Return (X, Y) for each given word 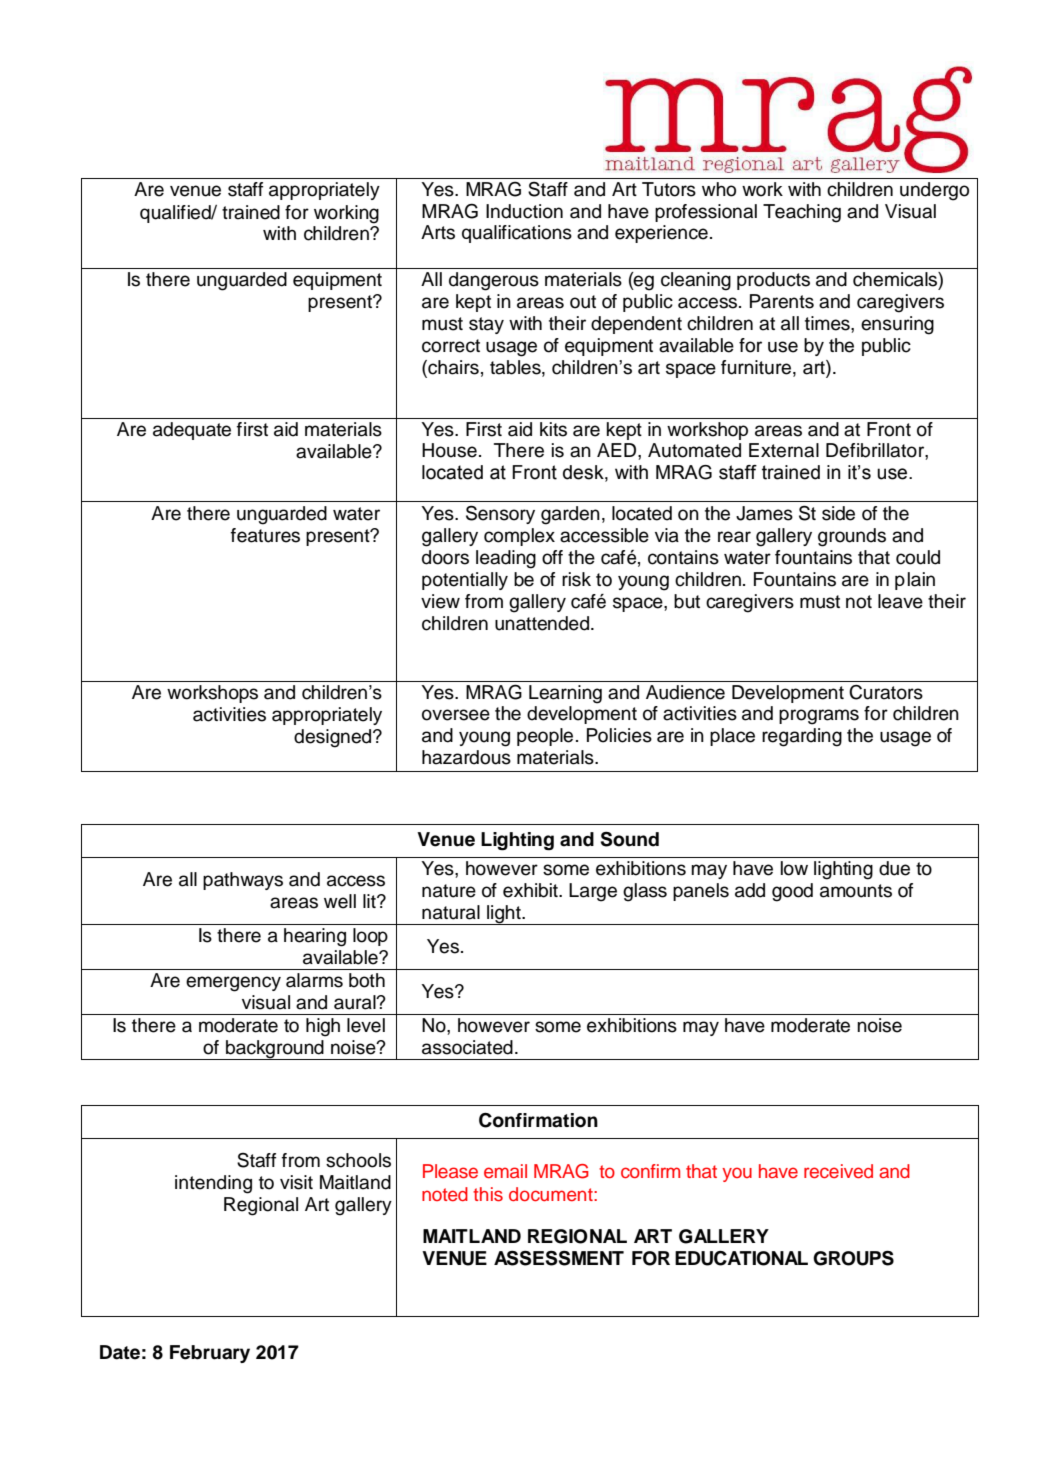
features (265, 535)
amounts (856, 891)
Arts (438, 232)
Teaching (802, 213)
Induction (524, 211)
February (210, 1354)
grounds (852, 537)
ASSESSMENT (559, 1258)
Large (593, 892)
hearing (315, 937)
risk (576, 579)
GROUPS (853, 1258)
